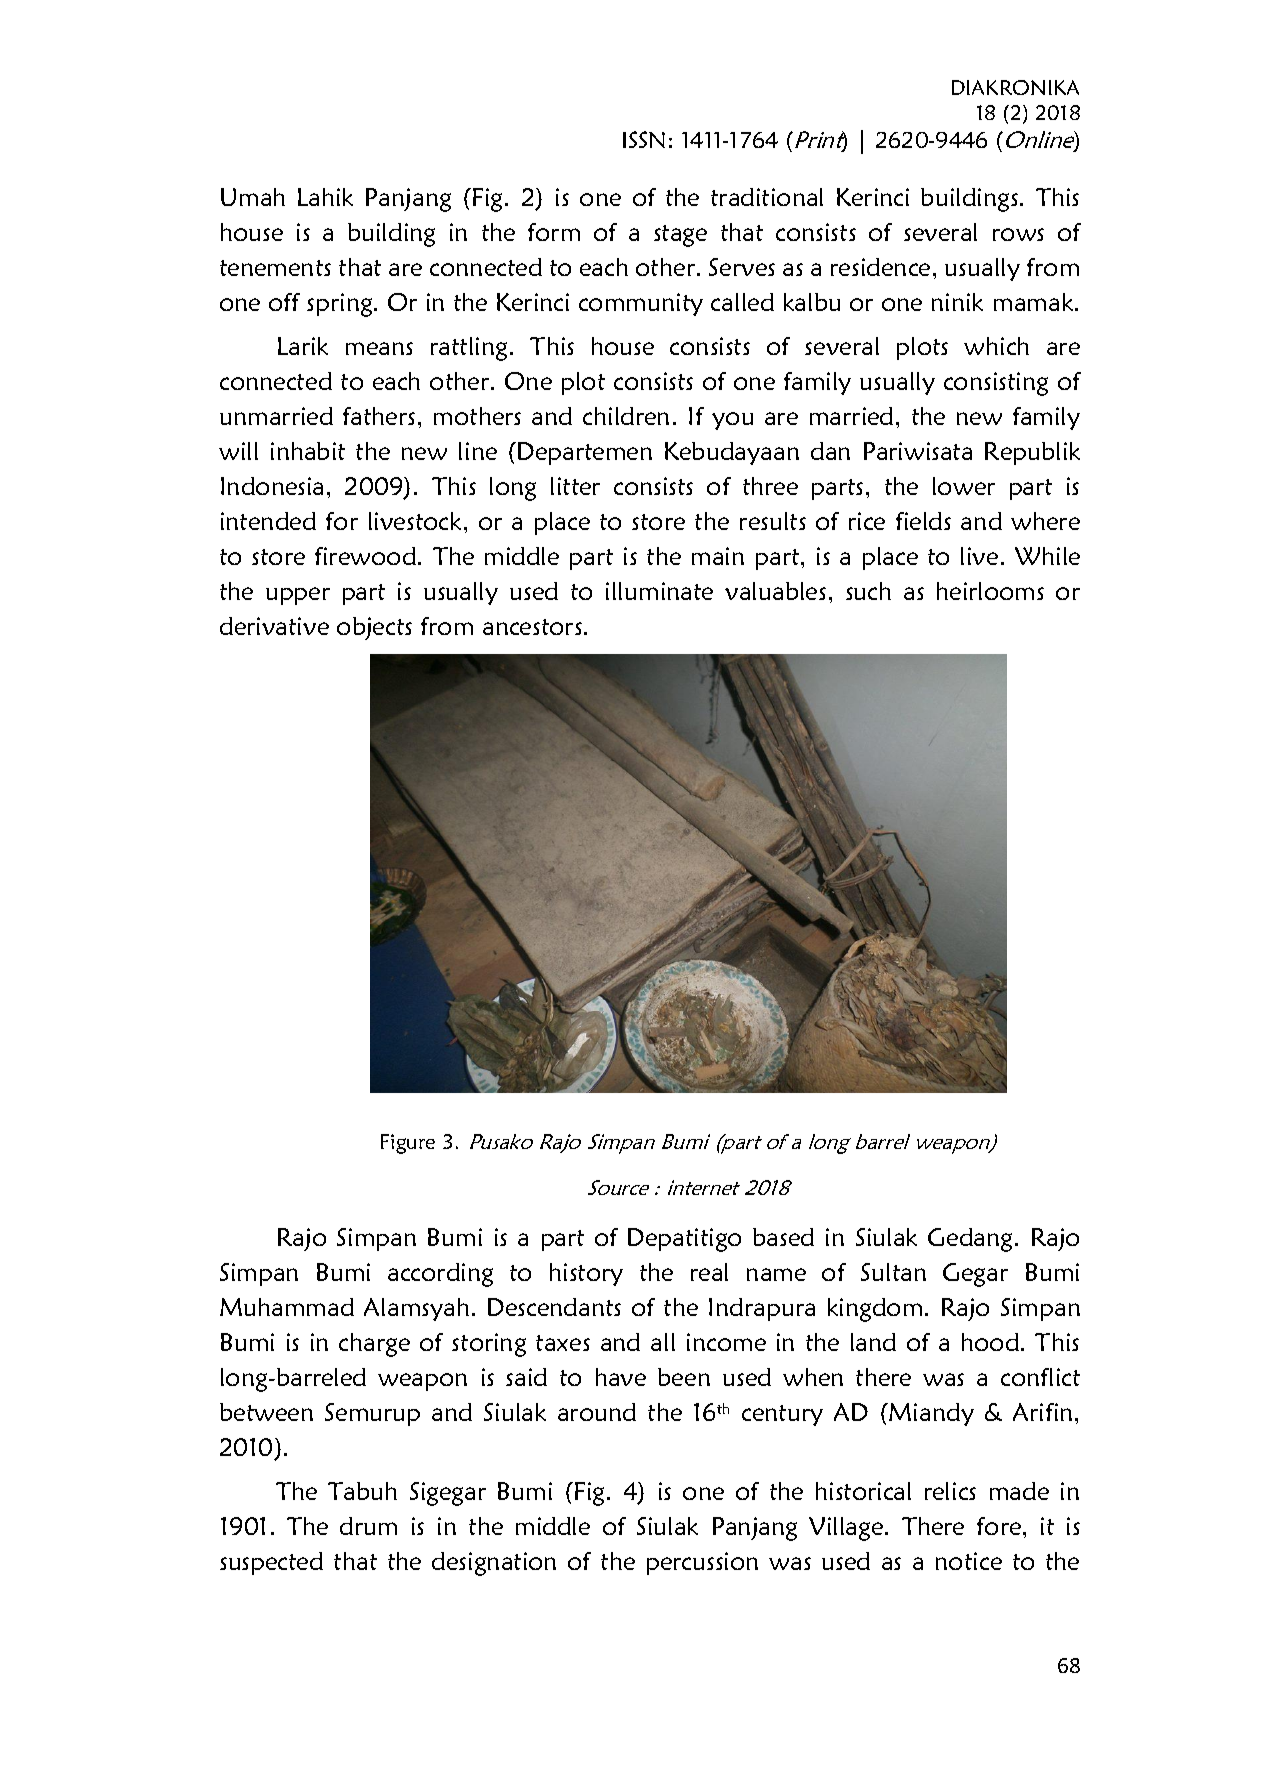 Image resolution: width=1261 pixels, height=1783 pixels. Describe the element at coordinates (783, 1237) in the screenshot. I see `based` at that location.
